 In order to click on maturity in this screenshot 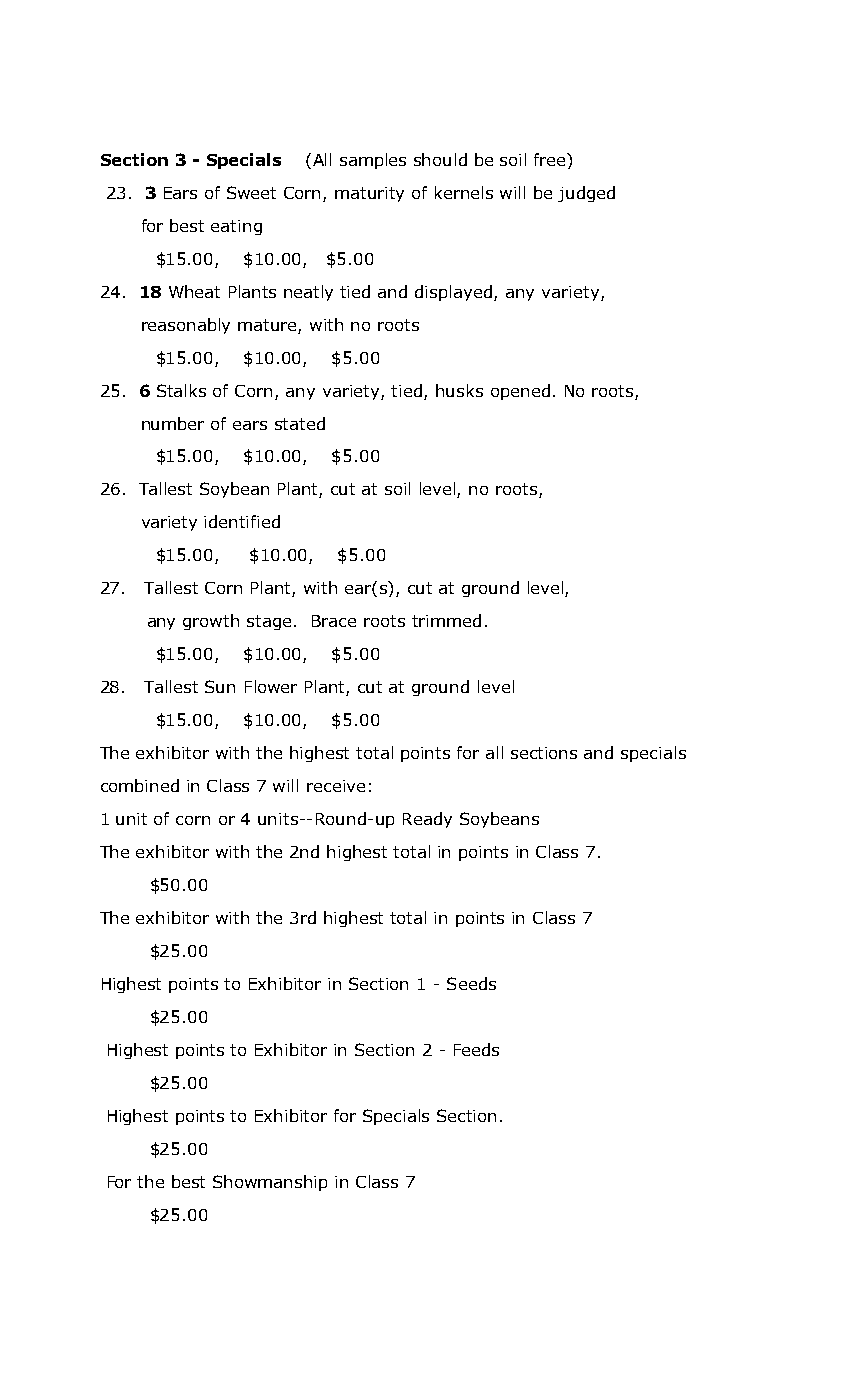, I will do `click(369, 194)`.
